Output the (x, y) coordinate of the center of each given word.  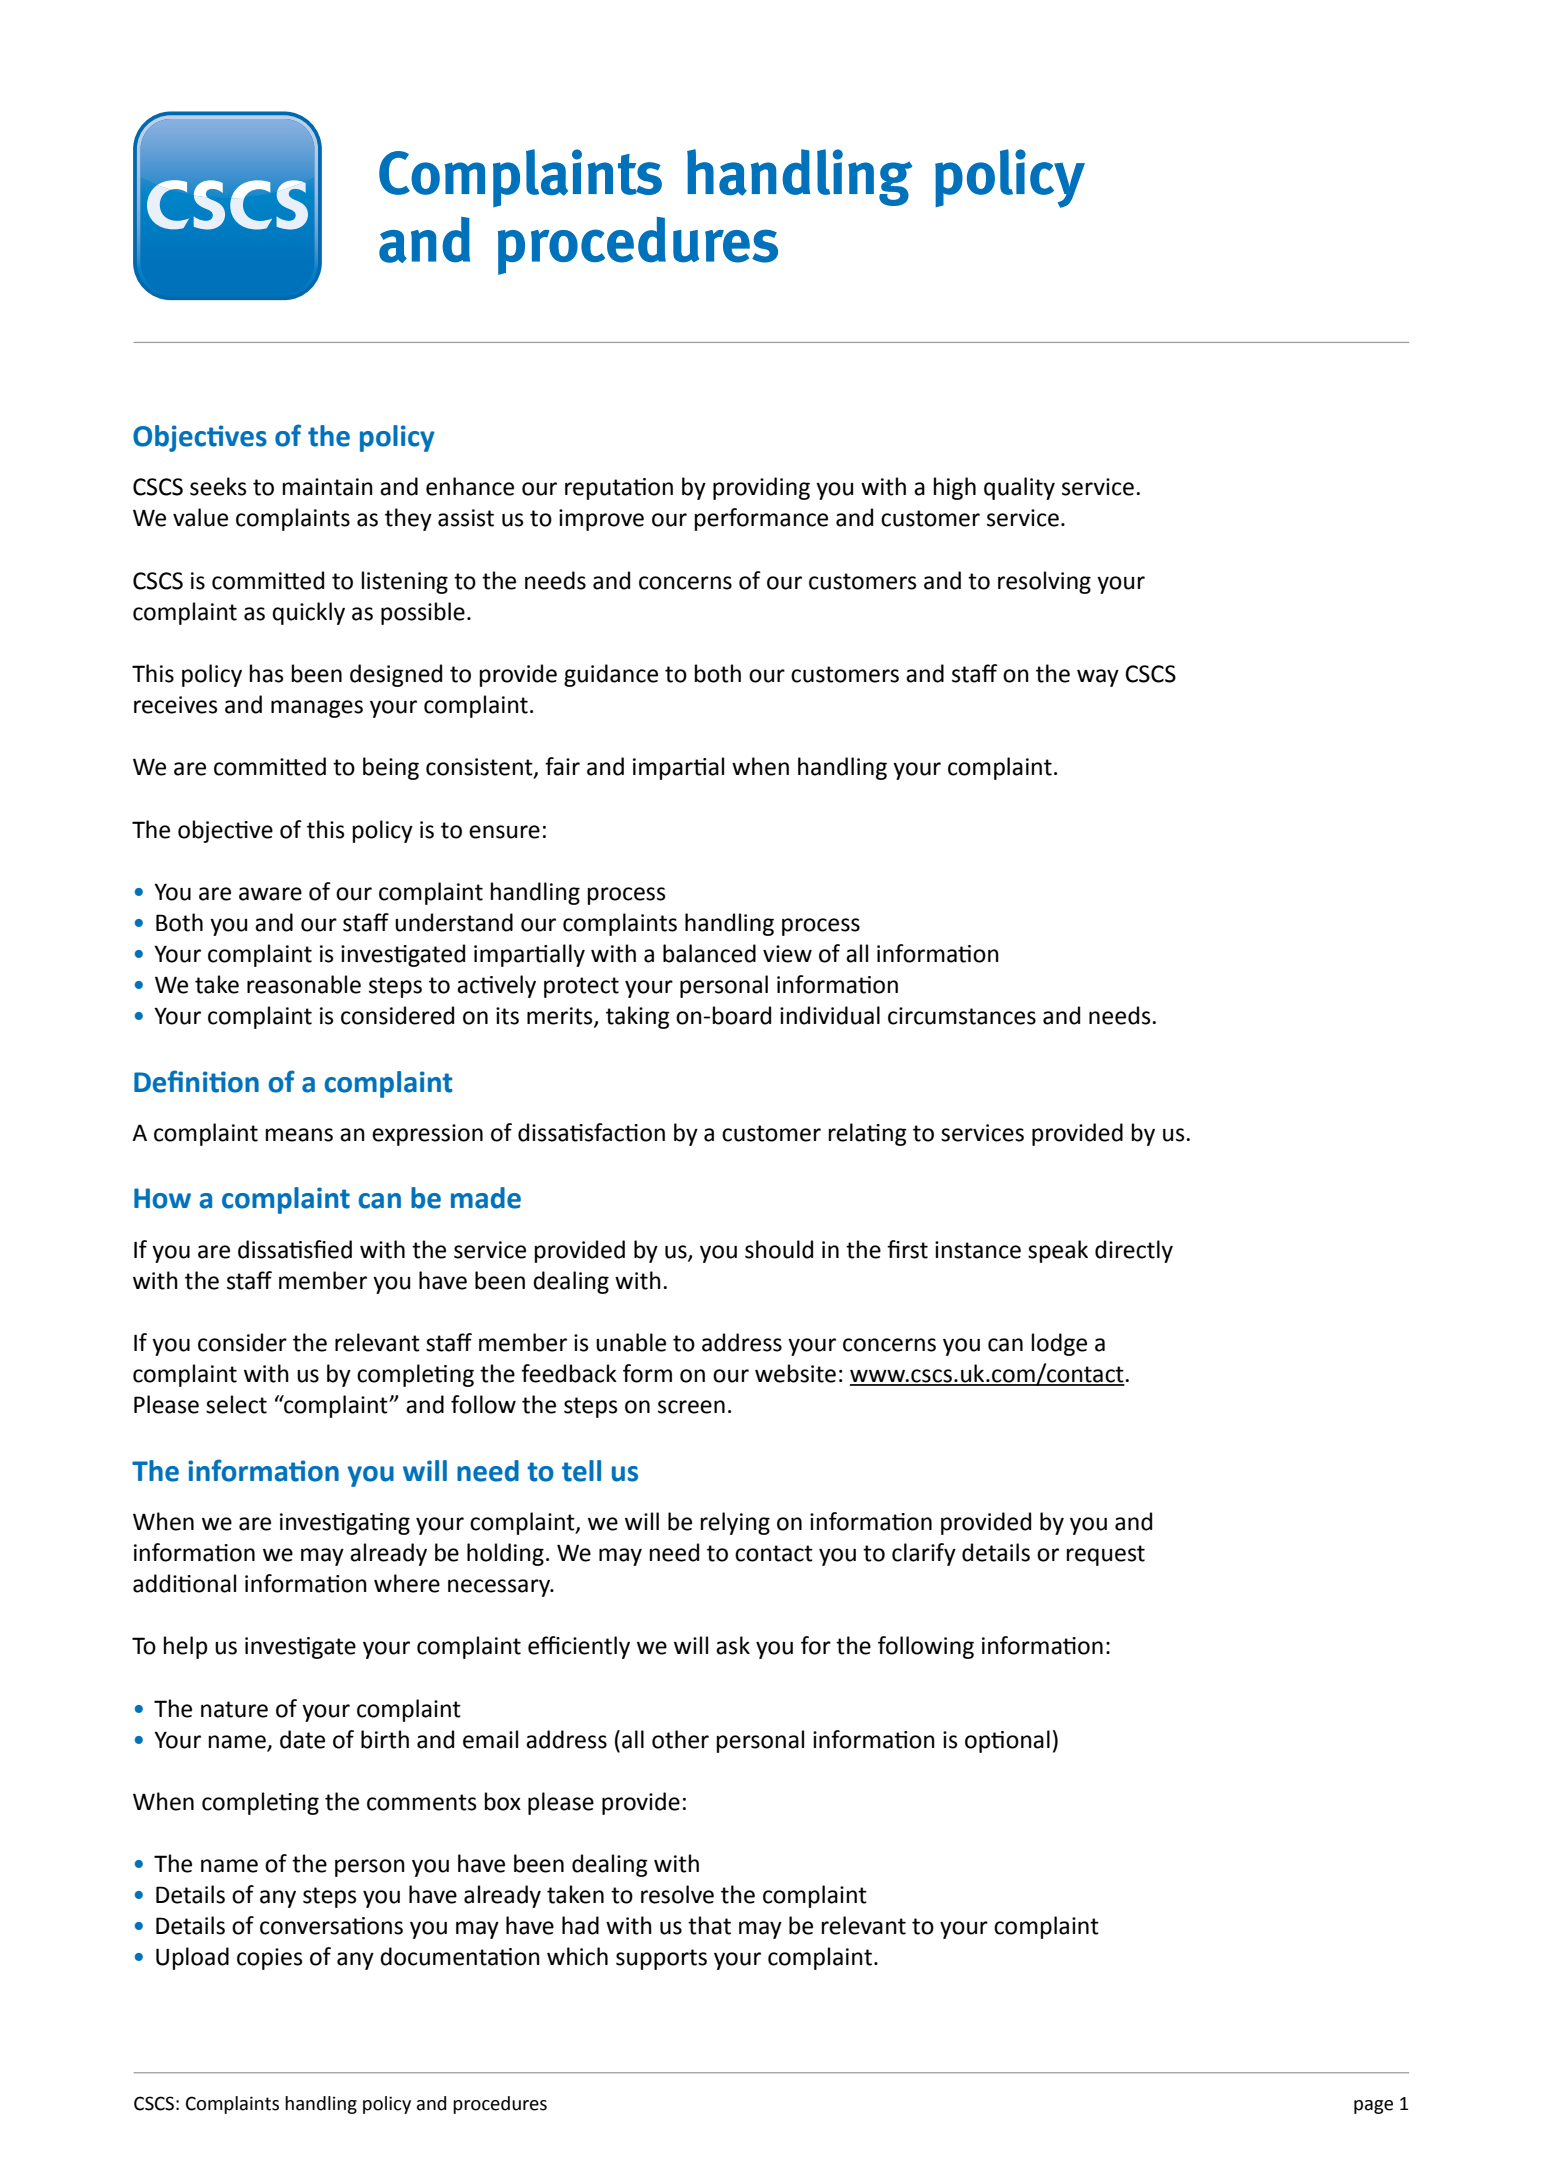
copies (270, 1959)
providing (761, 488)
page (1373, 2107)
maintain (328, 487)
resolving (1044, 582)
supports (661, 1959)
